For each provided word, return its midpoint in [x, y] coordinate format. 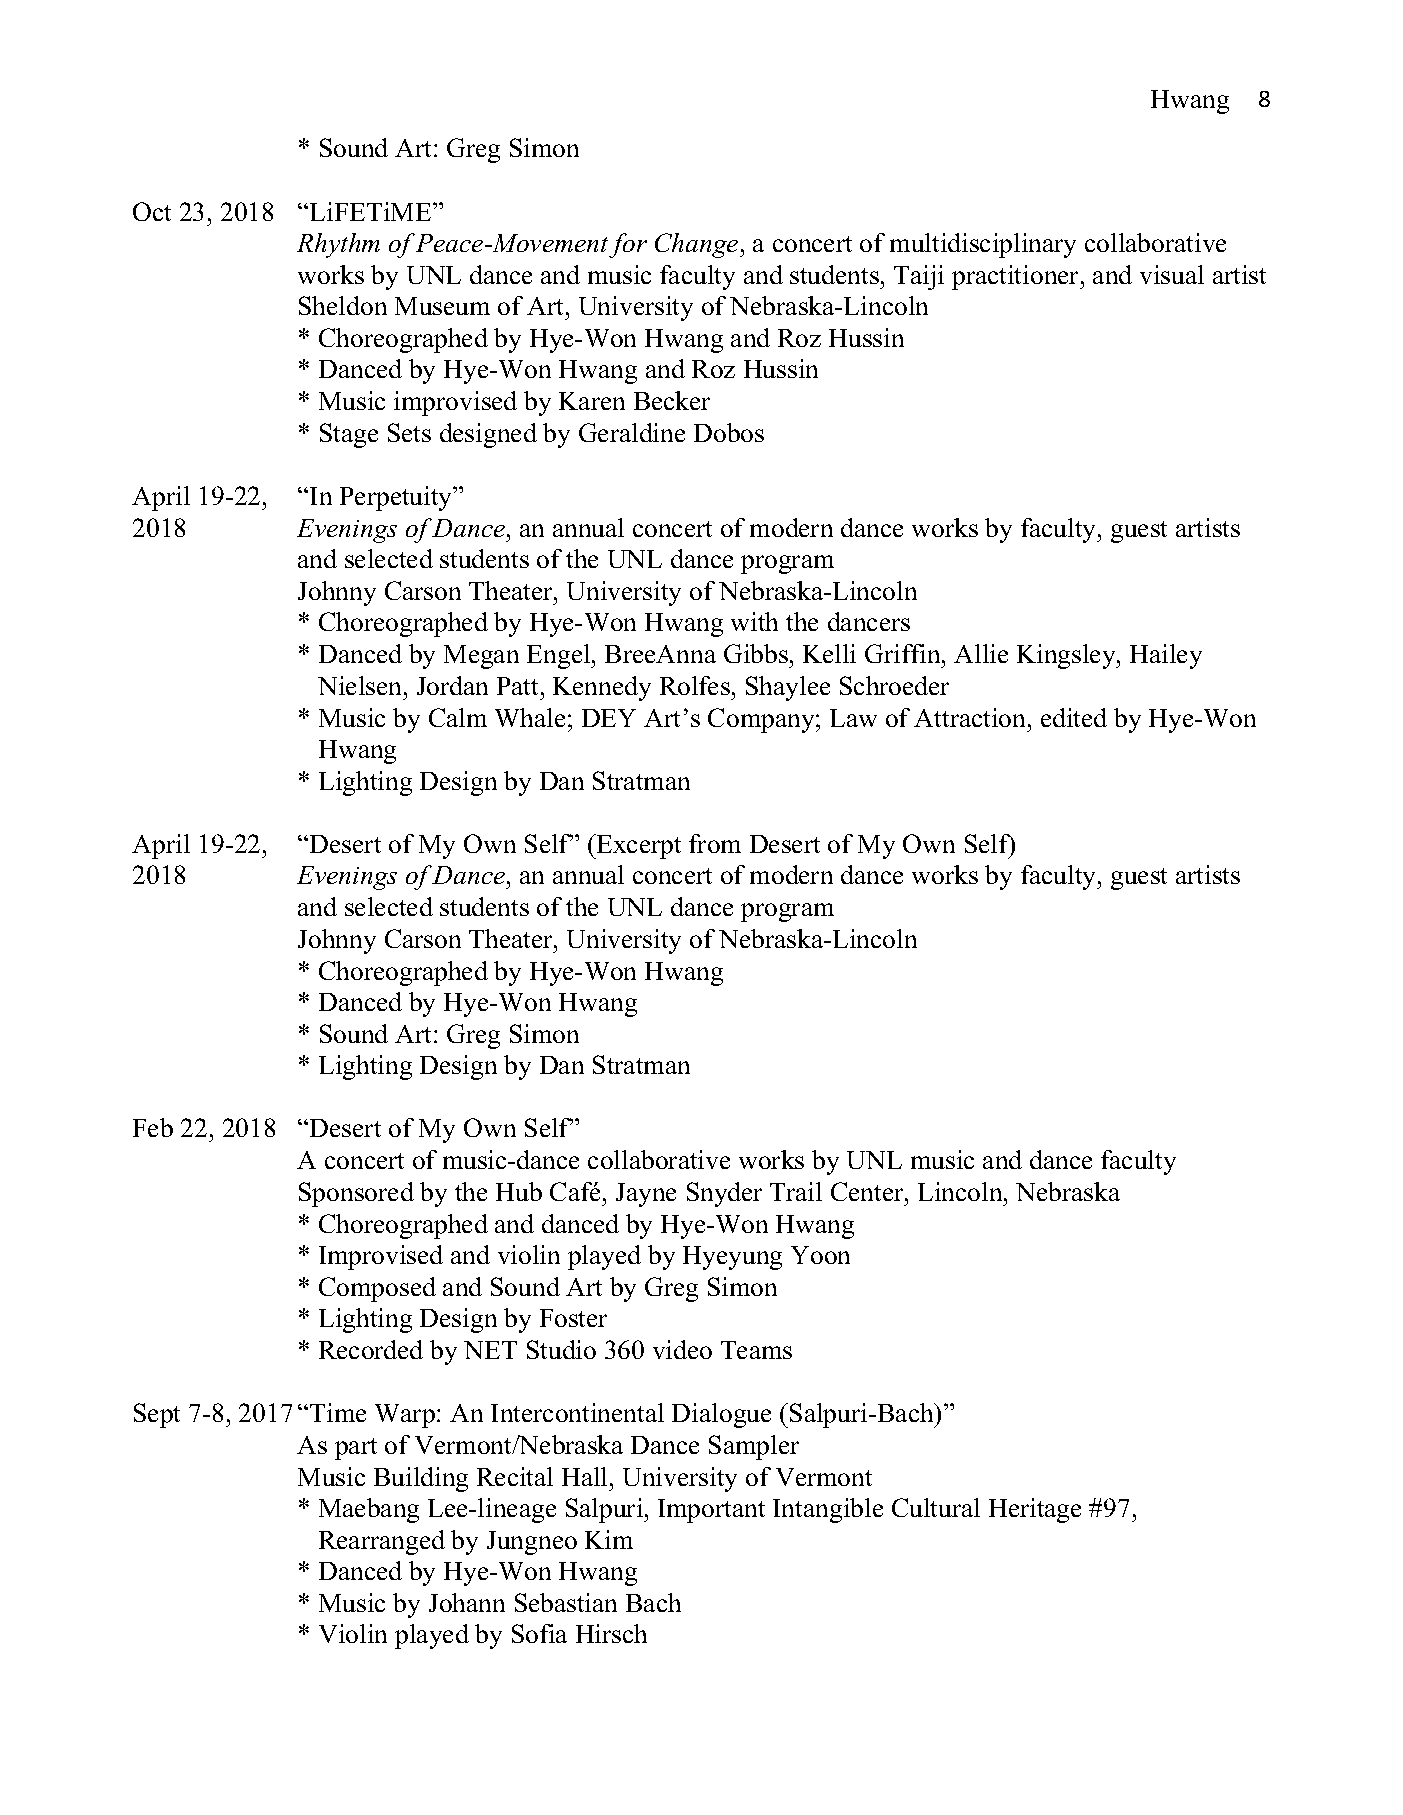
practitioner [1017, 277]
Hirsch [611, 1633]
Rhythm [338, 245]
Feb [153, 1127]
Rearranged [382, 1542]
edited [1074, 717]
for [628, 245]
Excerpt [637, 846]
